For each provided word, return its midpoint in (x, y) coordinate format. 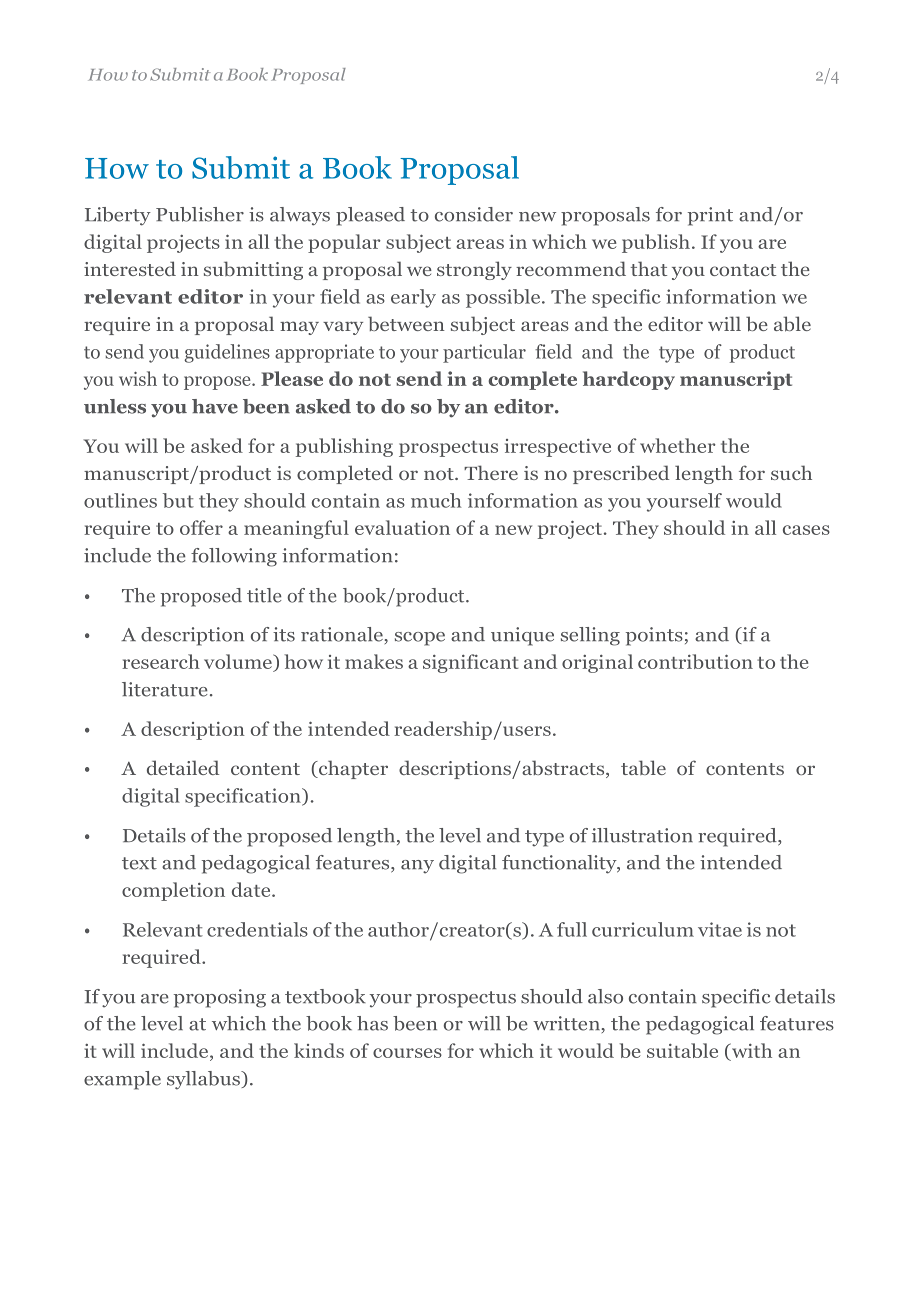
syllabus (205, 1080)
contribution (695, 661)
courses (407, 1053)
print (710, 216)
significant (471, 663)
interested (130, 268)
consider (474, 214)
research (161, 661)
